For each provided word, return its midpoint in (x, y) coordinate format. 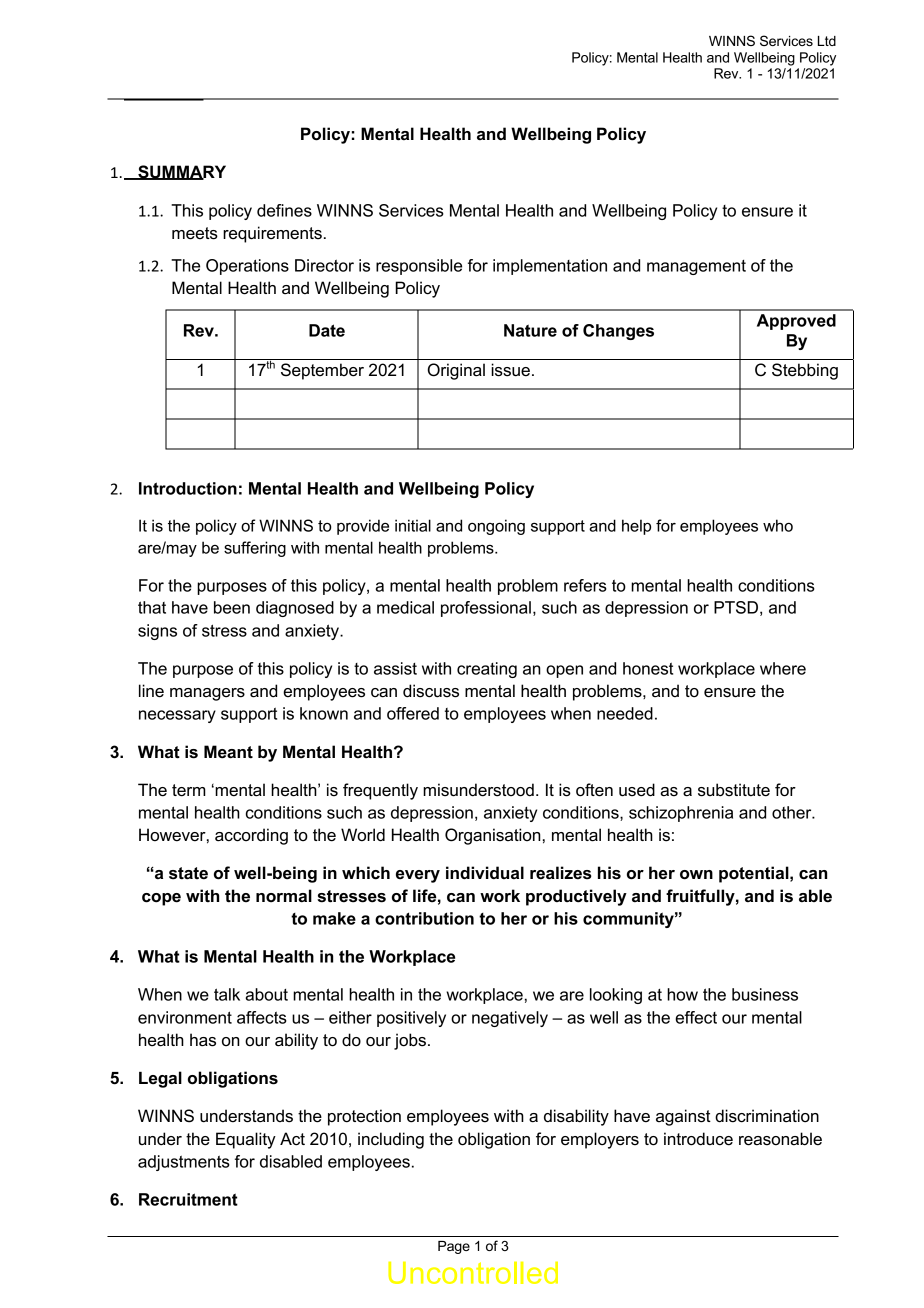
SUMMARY (181, 172)
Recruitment (188, 1199)
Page (454, 1247)
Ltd (827, 41)
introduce (698, 1139)
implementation (550, 267)
